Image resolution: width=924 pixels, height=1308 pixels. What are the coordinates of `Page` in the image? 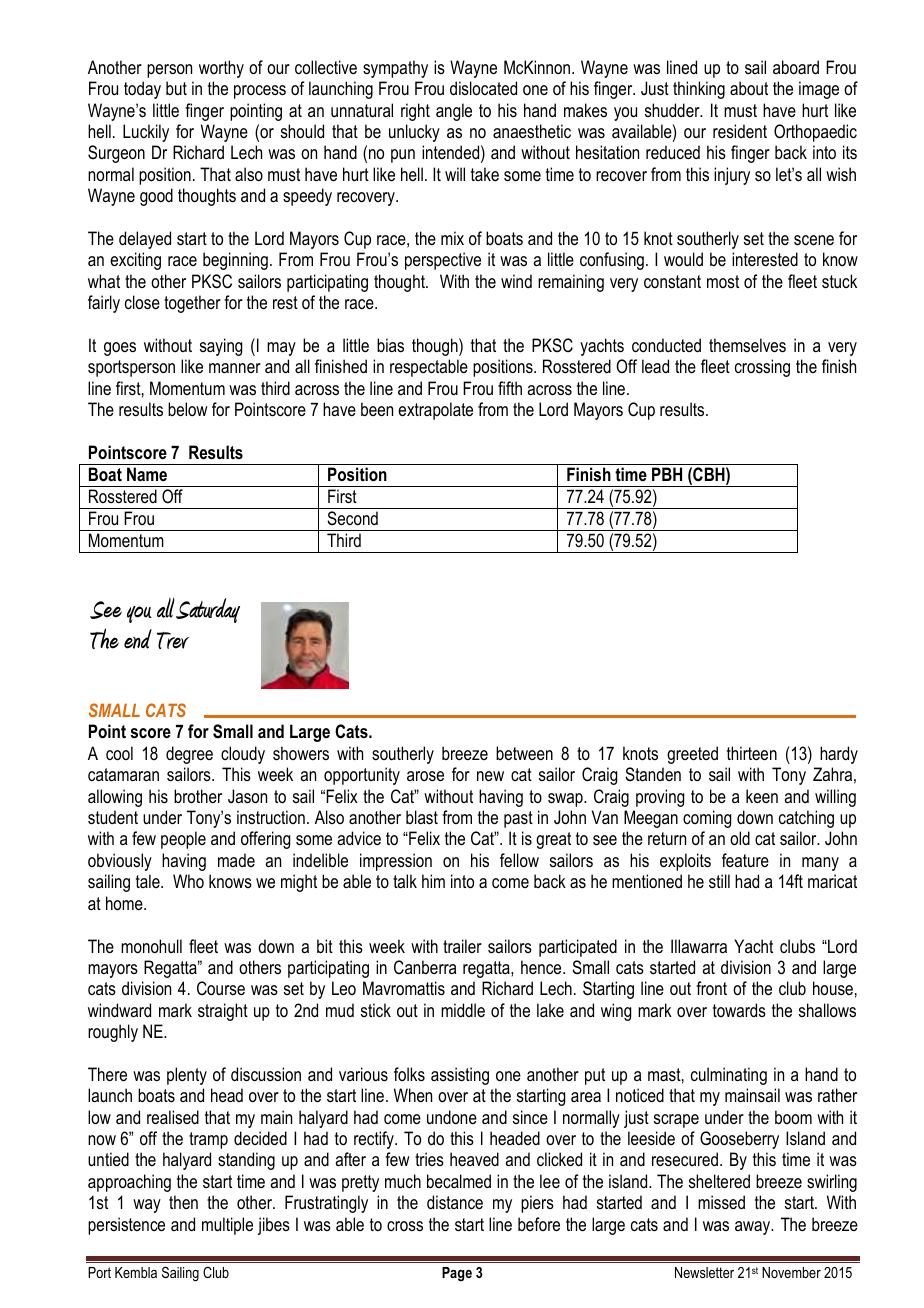 It's located at (457, 1274).
